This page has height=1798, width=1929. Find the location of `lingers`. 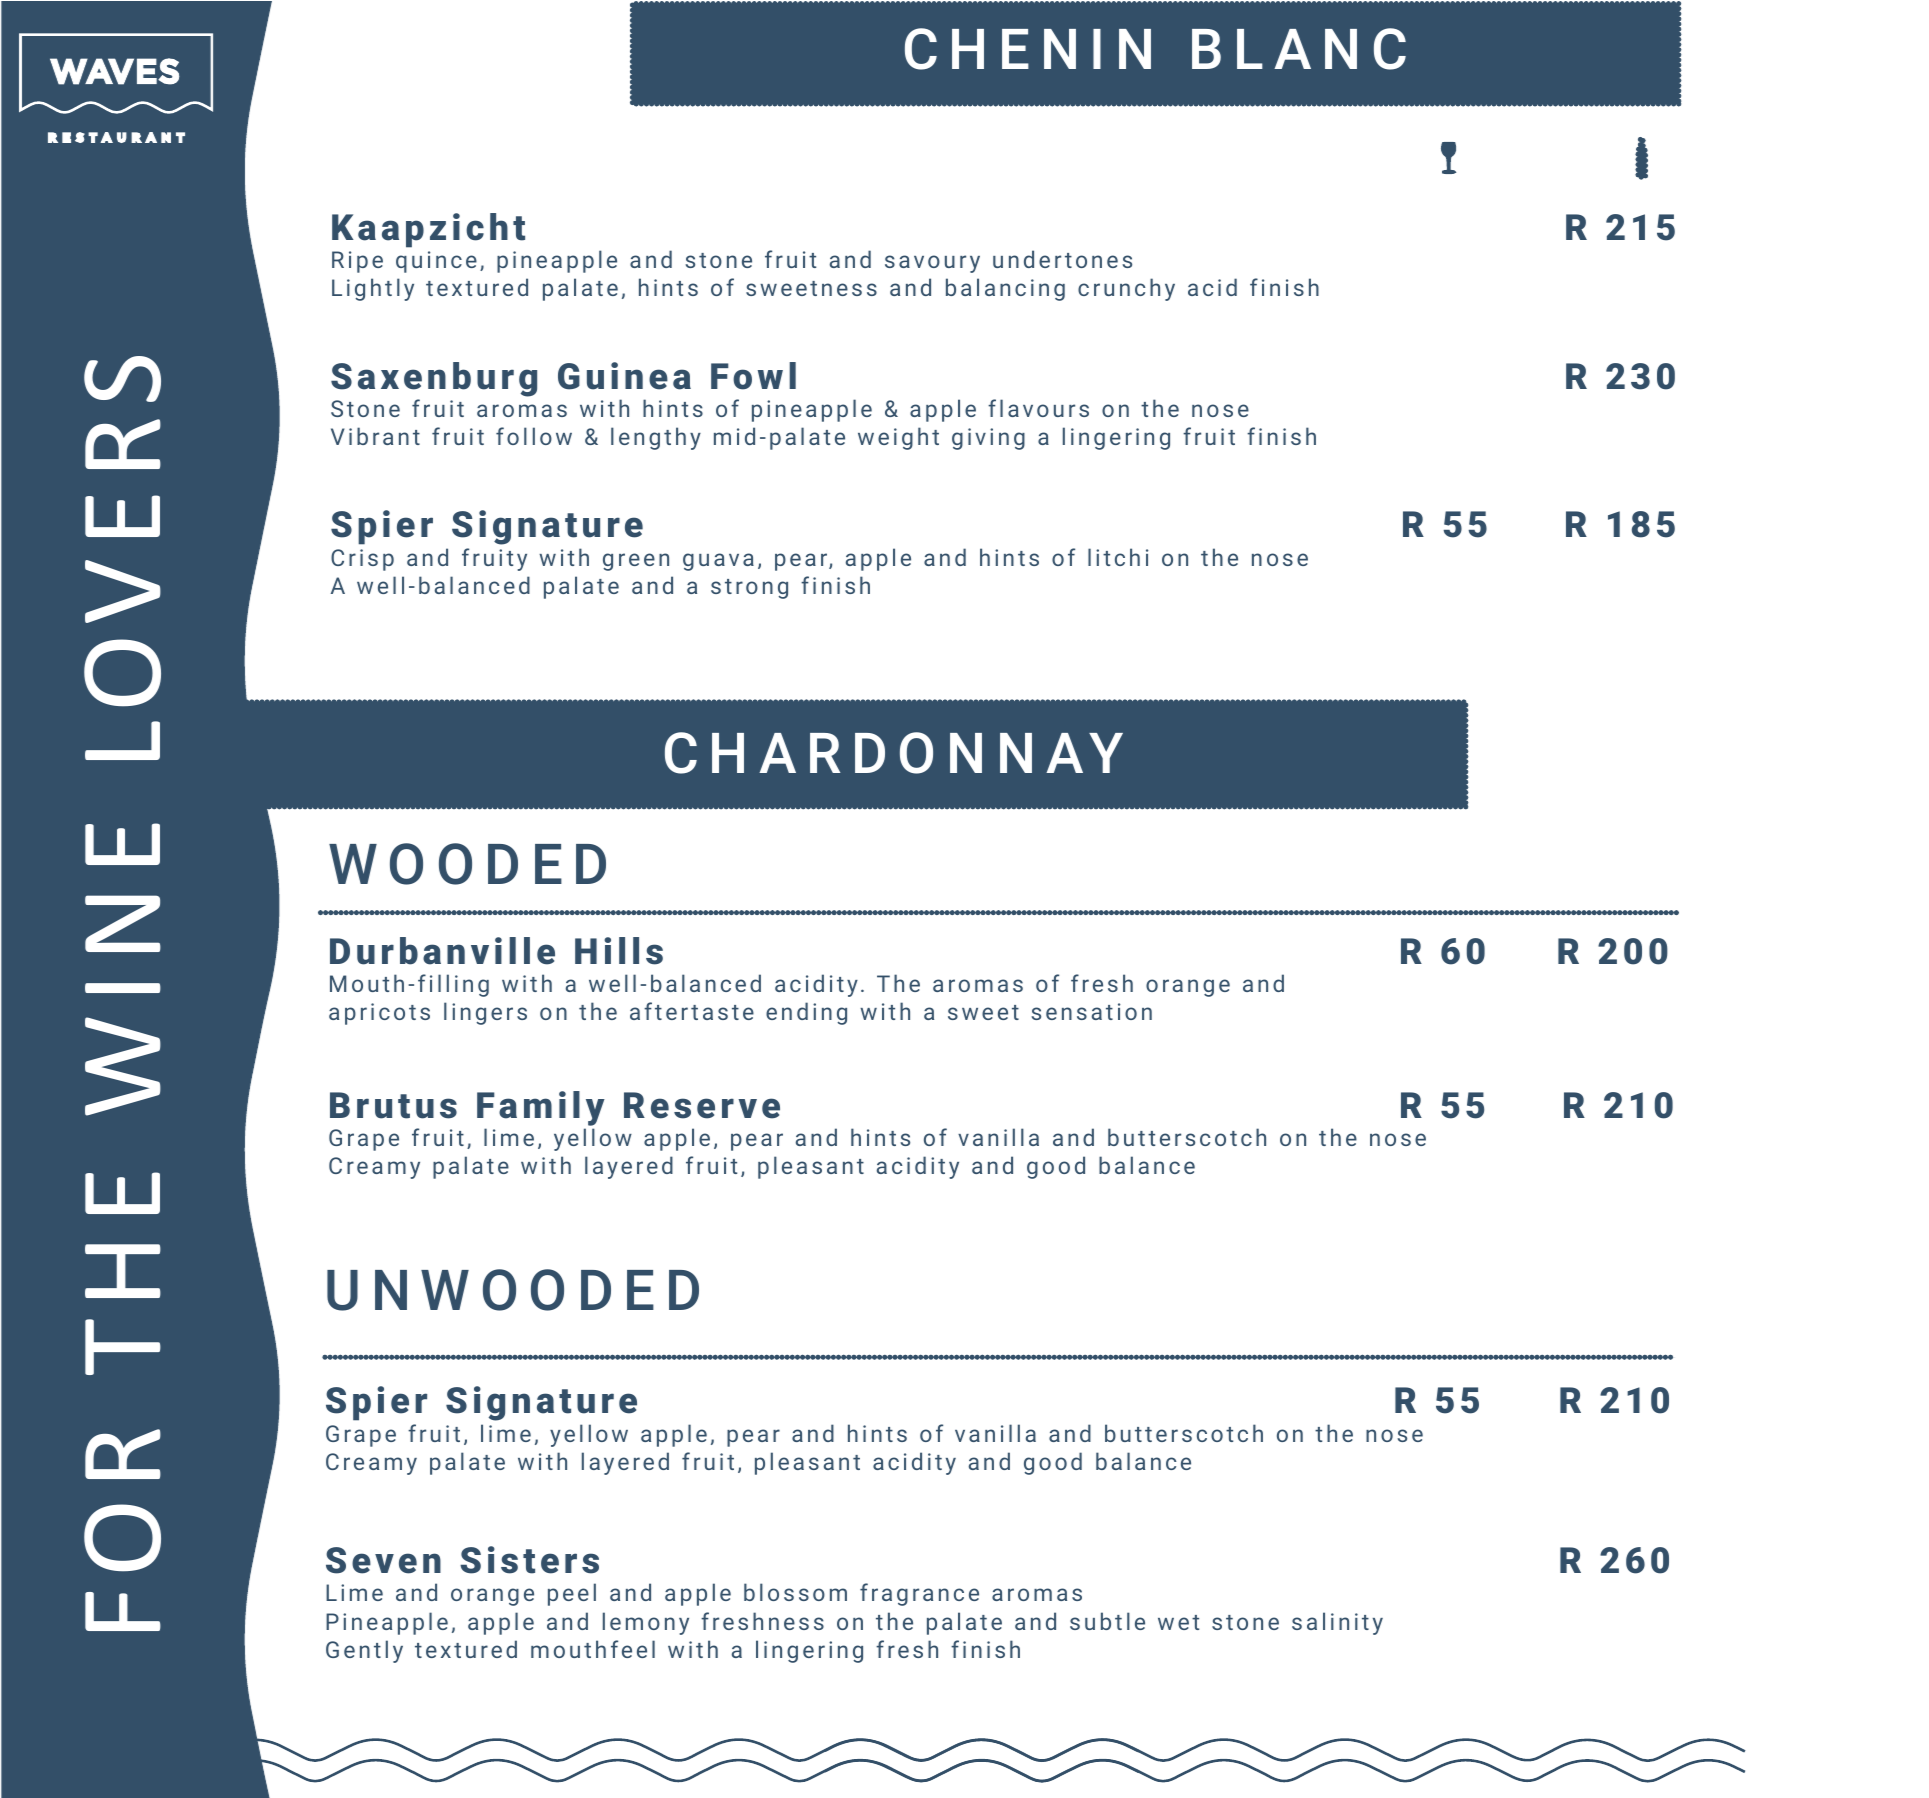

lingers is located at coordinates (485, 1013).
